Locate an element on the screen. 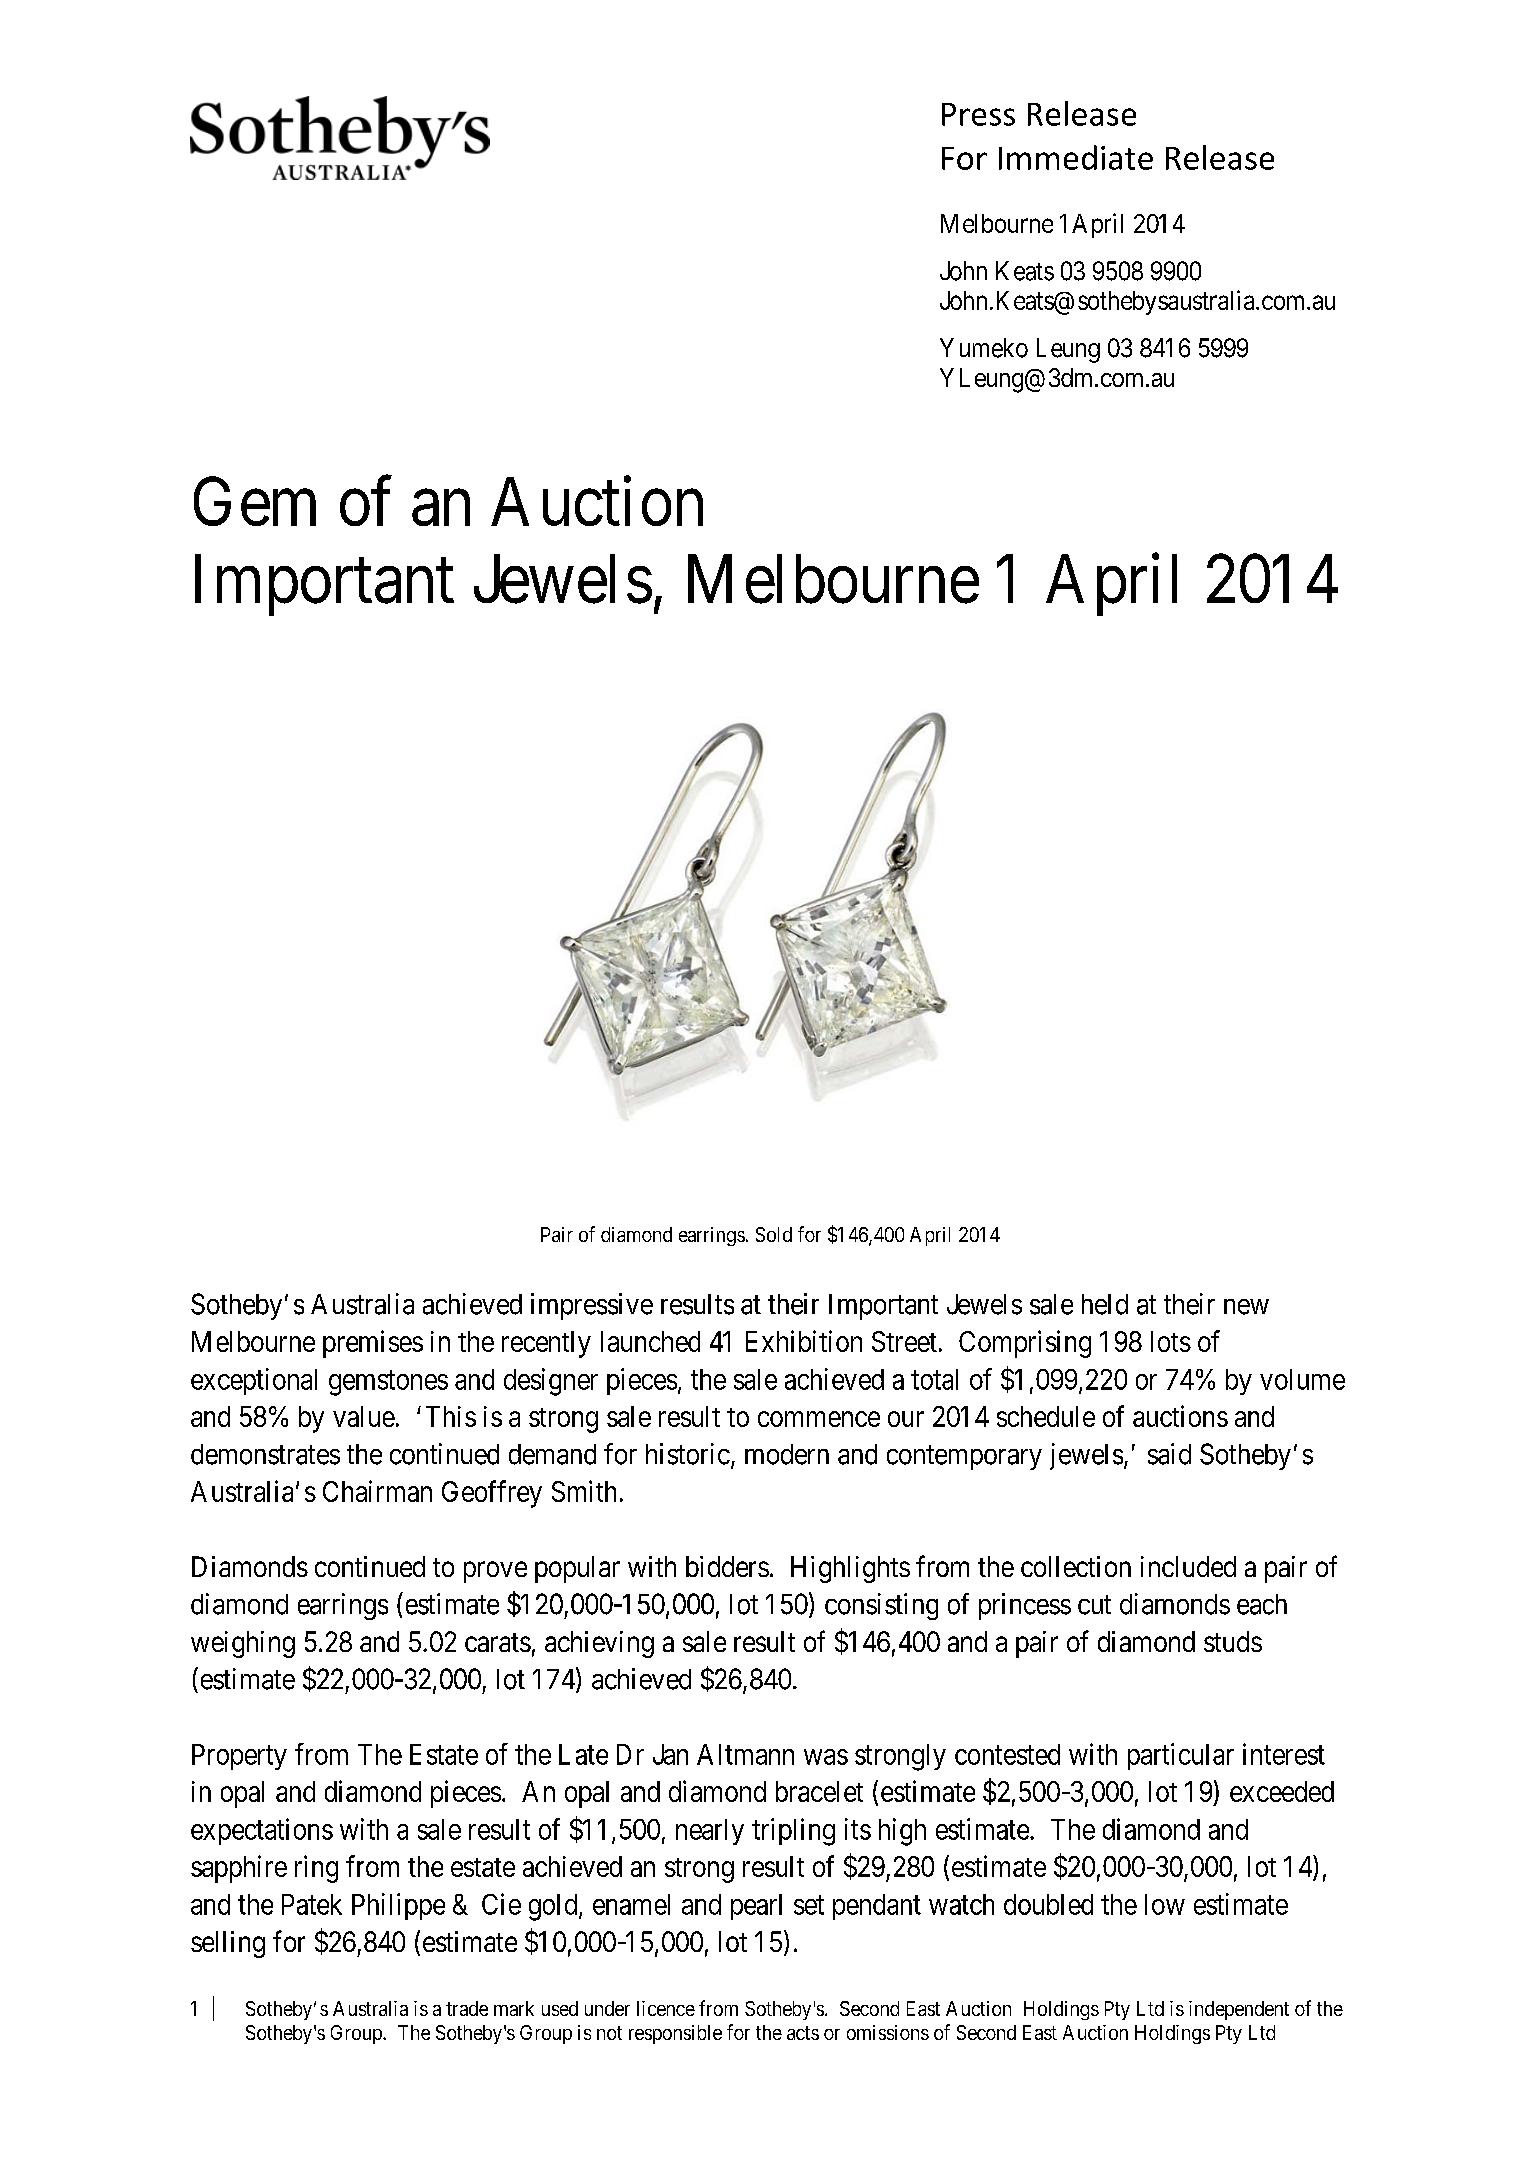  recently is located at coordinates (546, 1344).
